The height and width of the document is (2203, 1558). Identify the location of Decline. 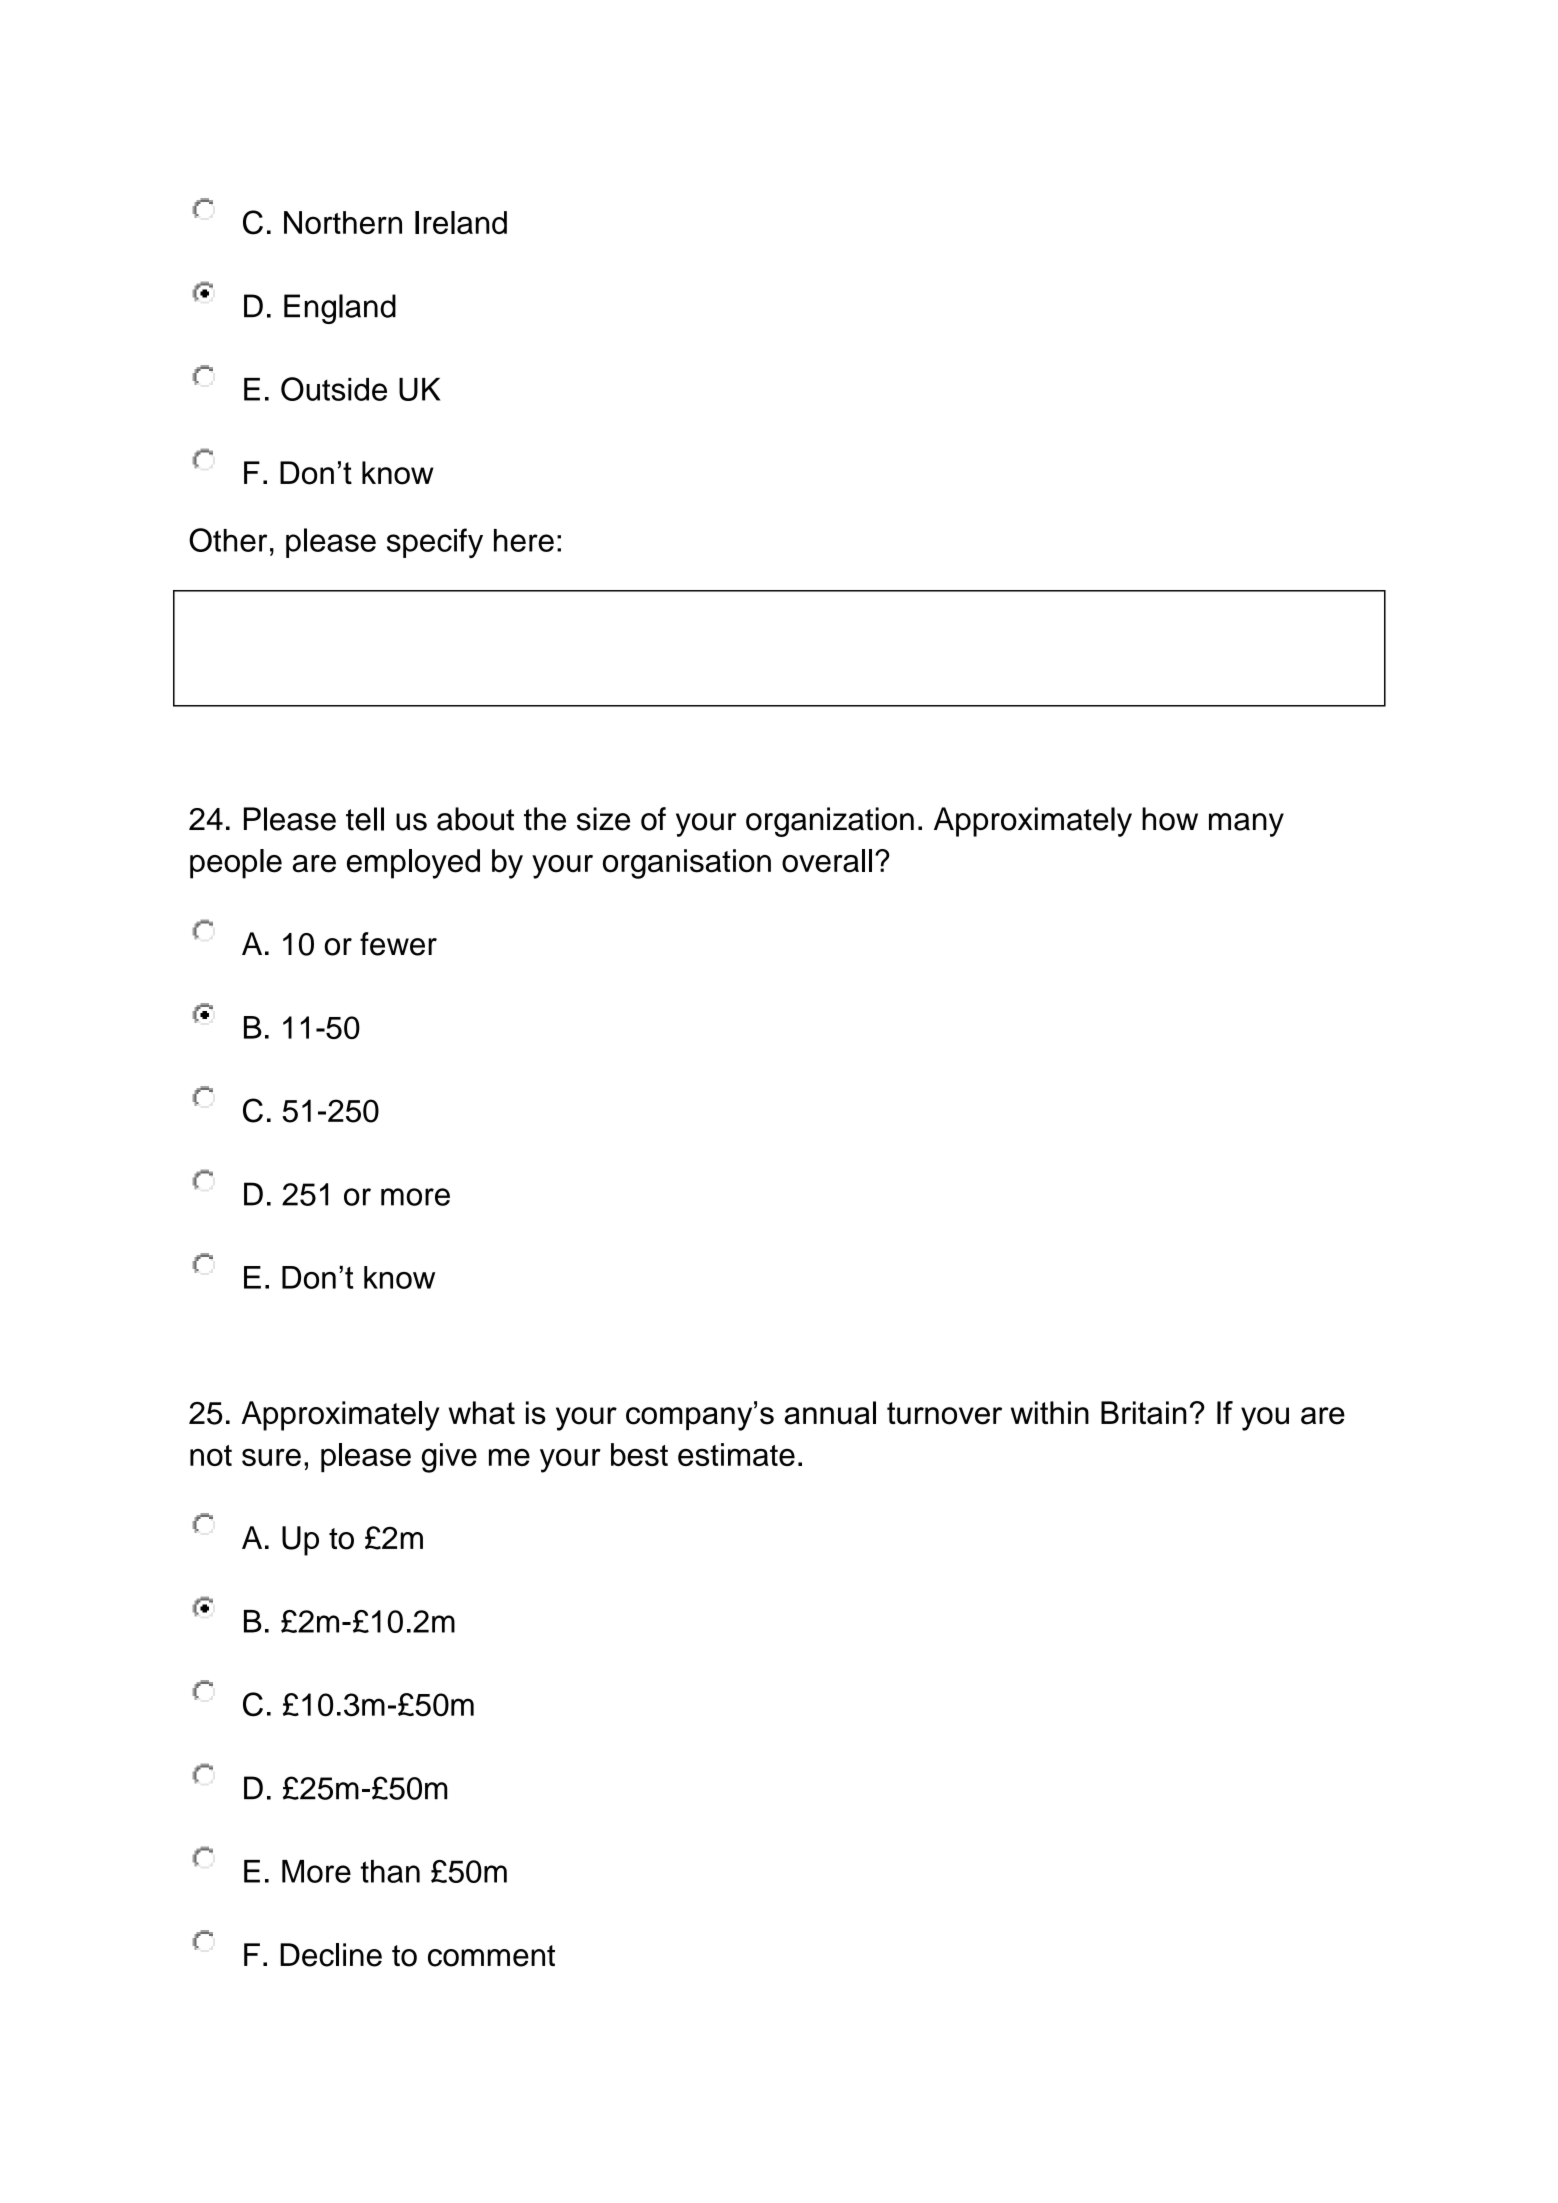
(331, 1955).
